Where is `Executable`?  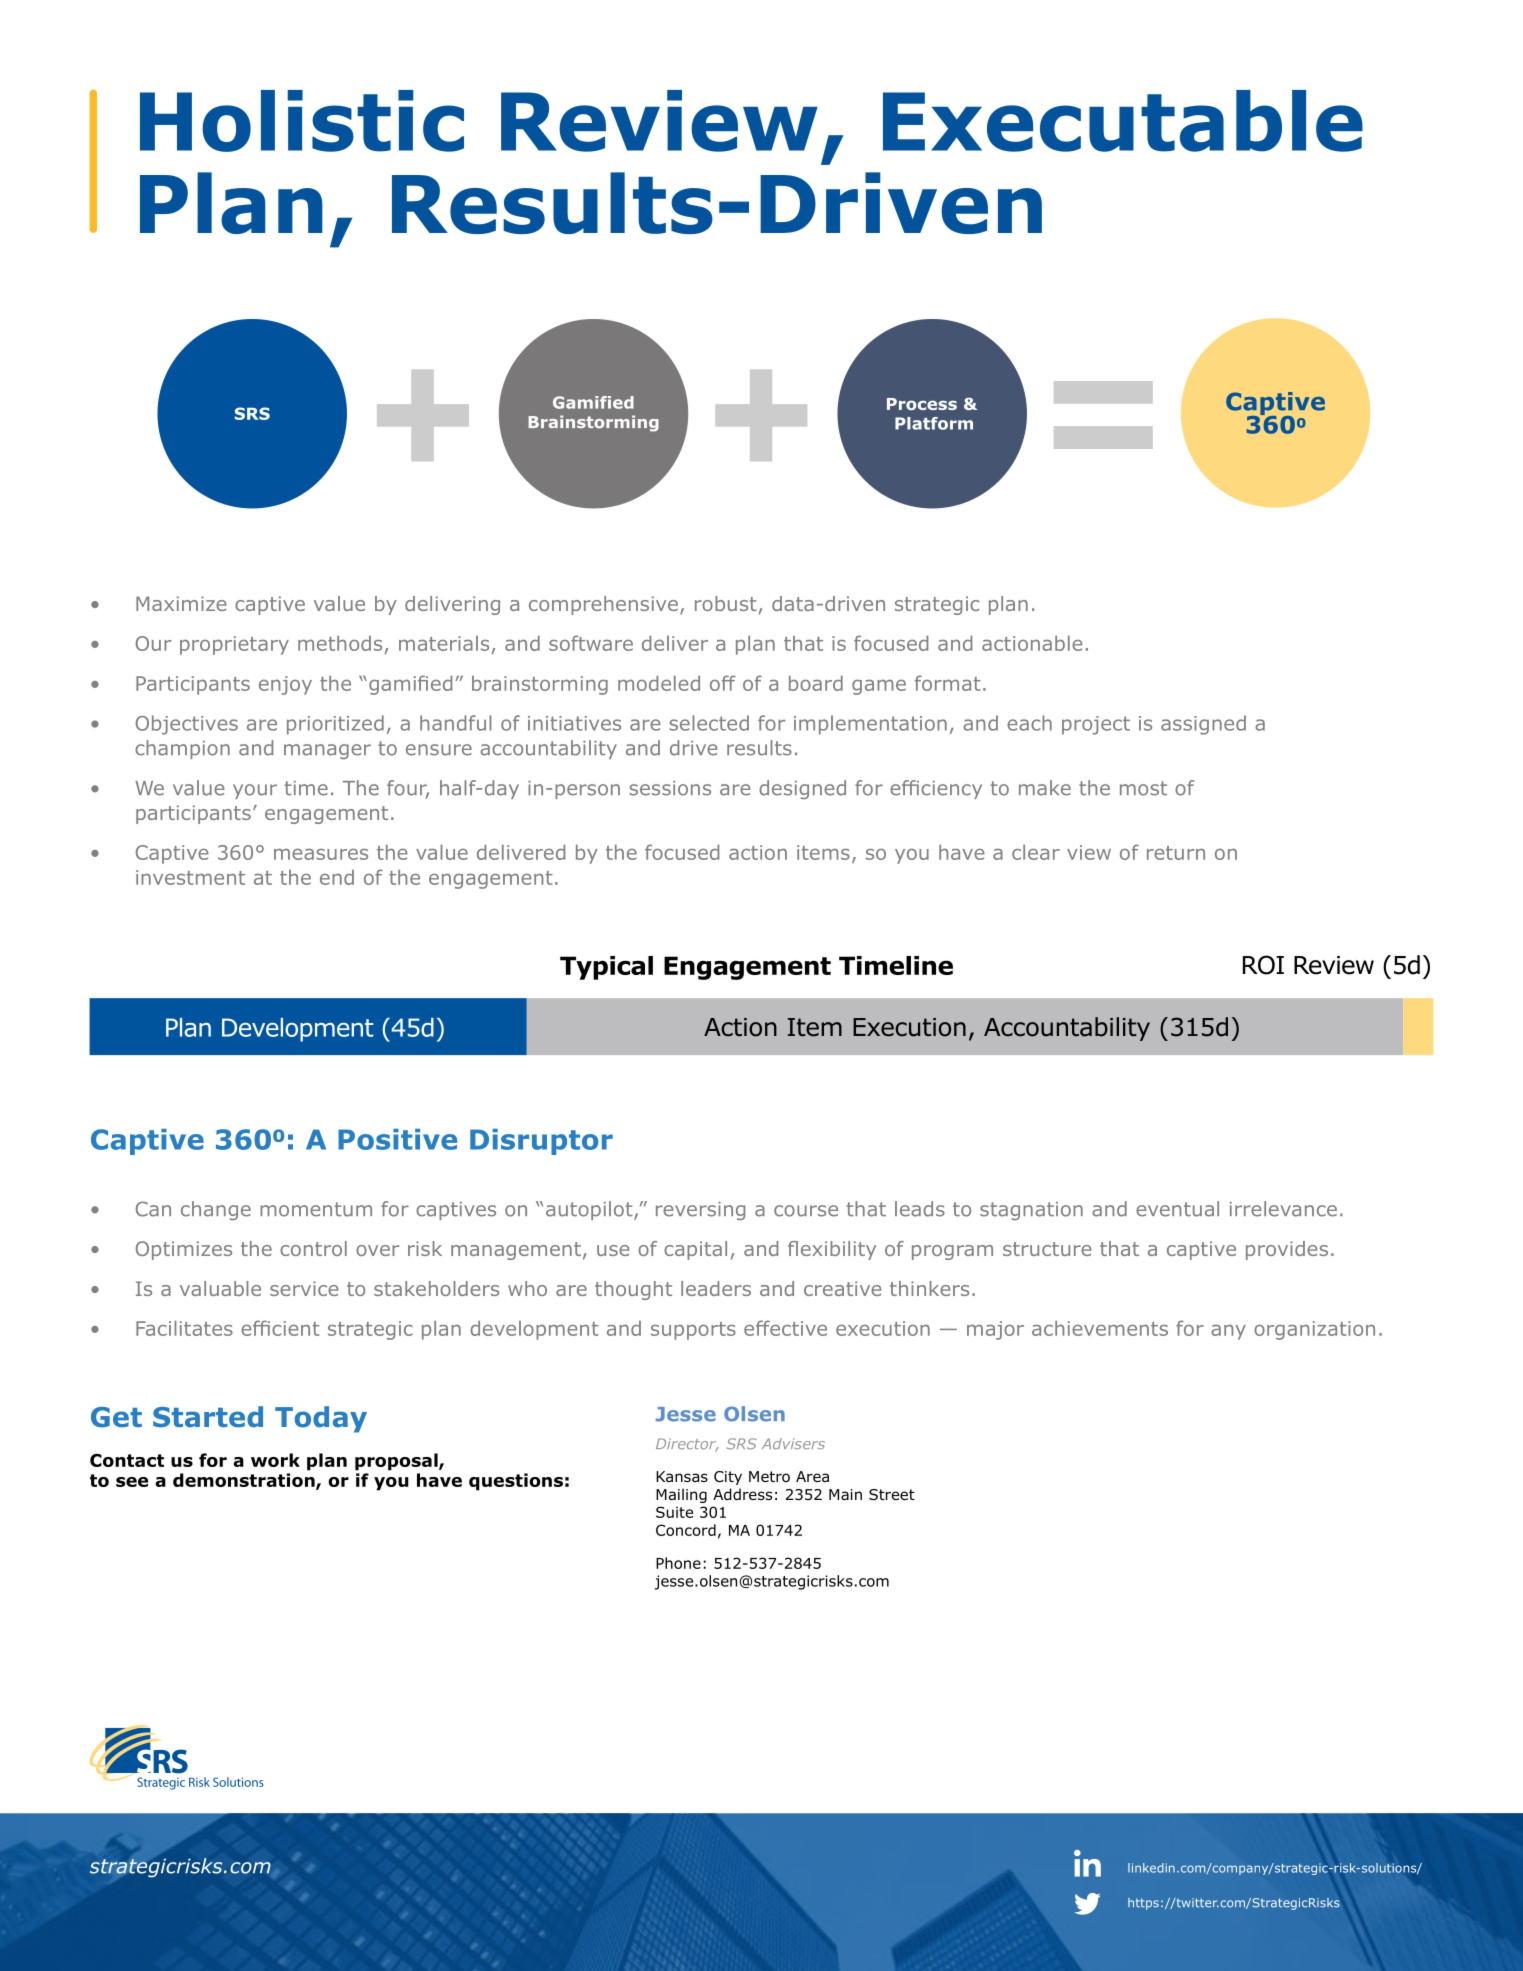
Executable is located at coordinates (1123, 121).
